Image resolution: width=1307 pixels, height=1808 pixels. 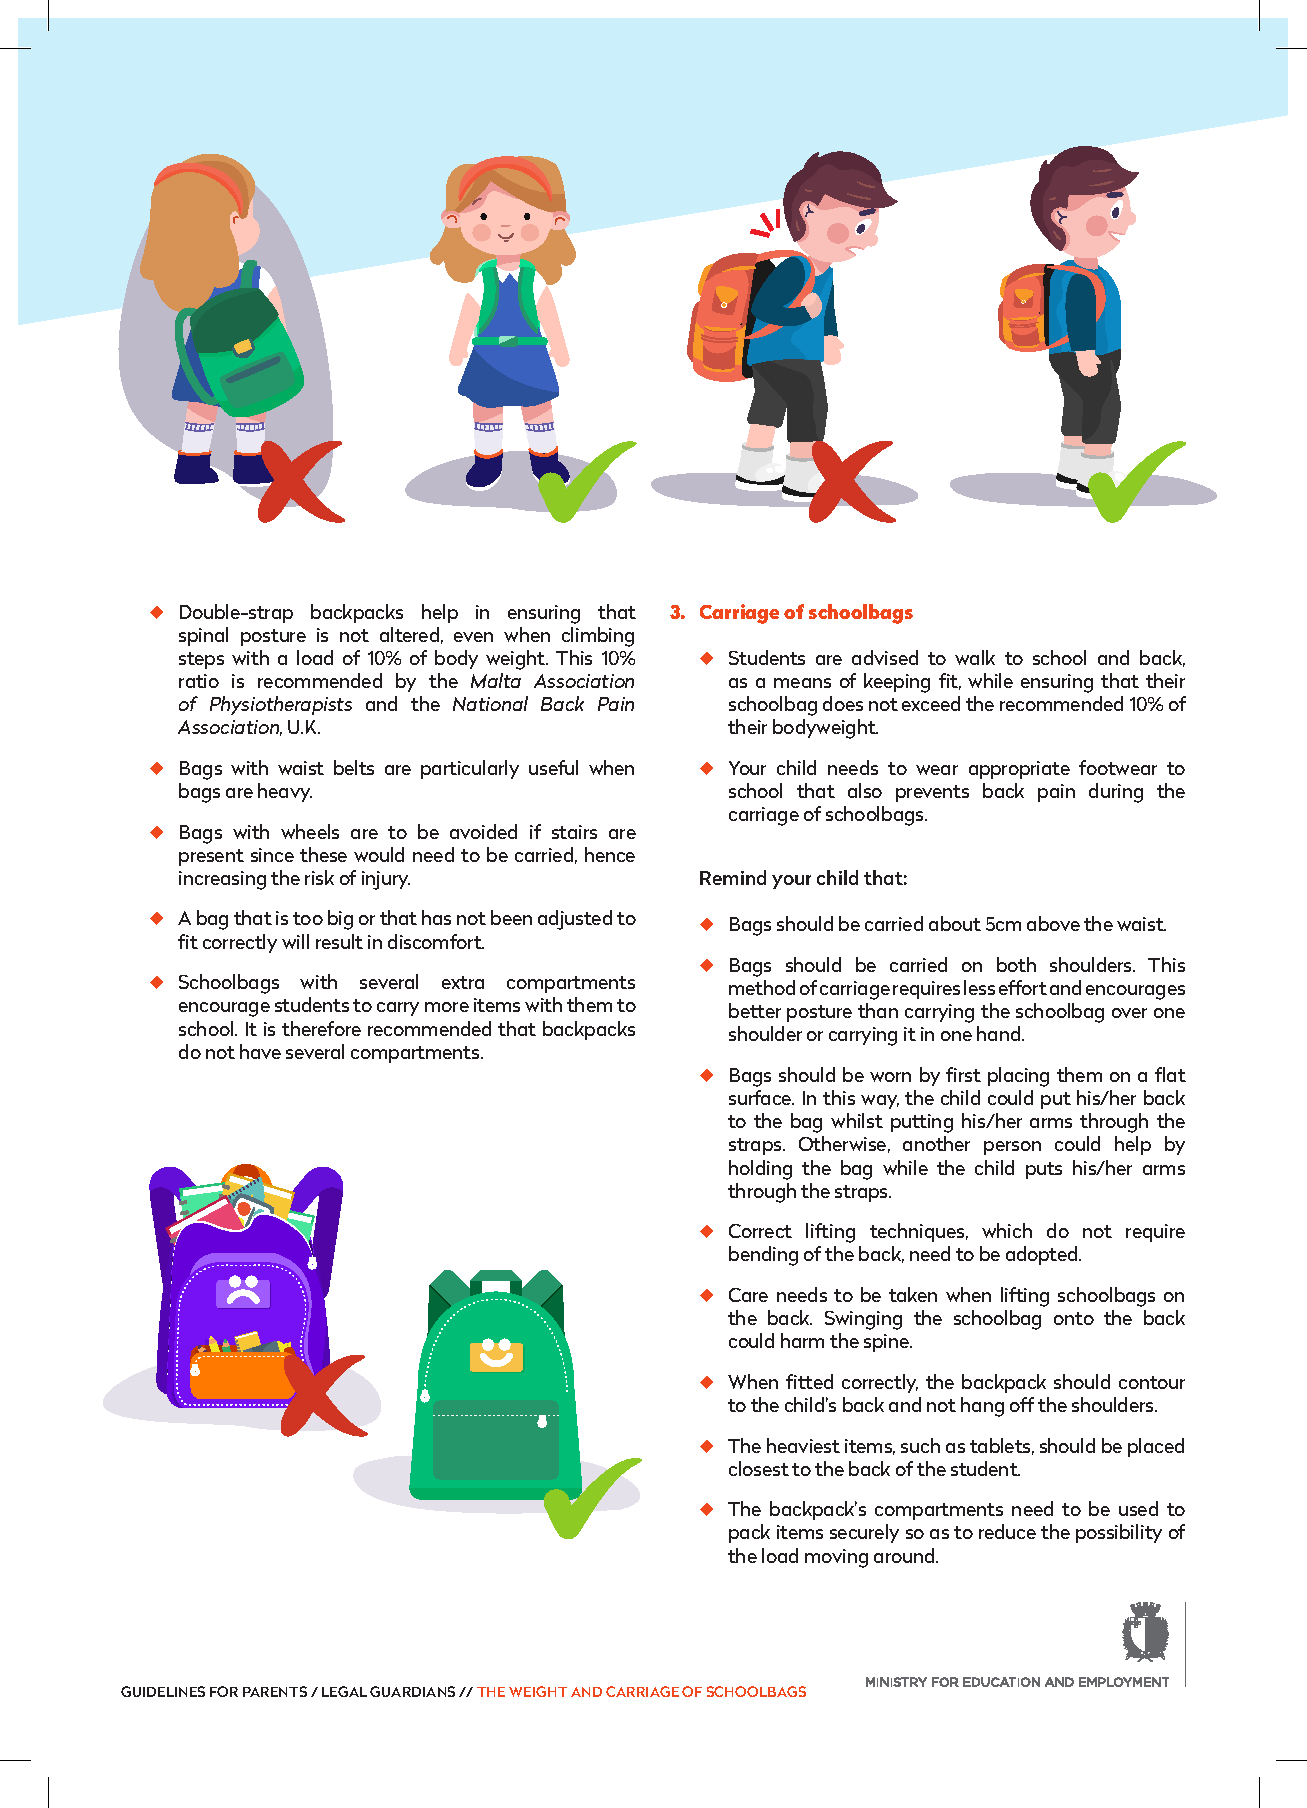 I want to click on therefore, so click(x=321, y=1028).
